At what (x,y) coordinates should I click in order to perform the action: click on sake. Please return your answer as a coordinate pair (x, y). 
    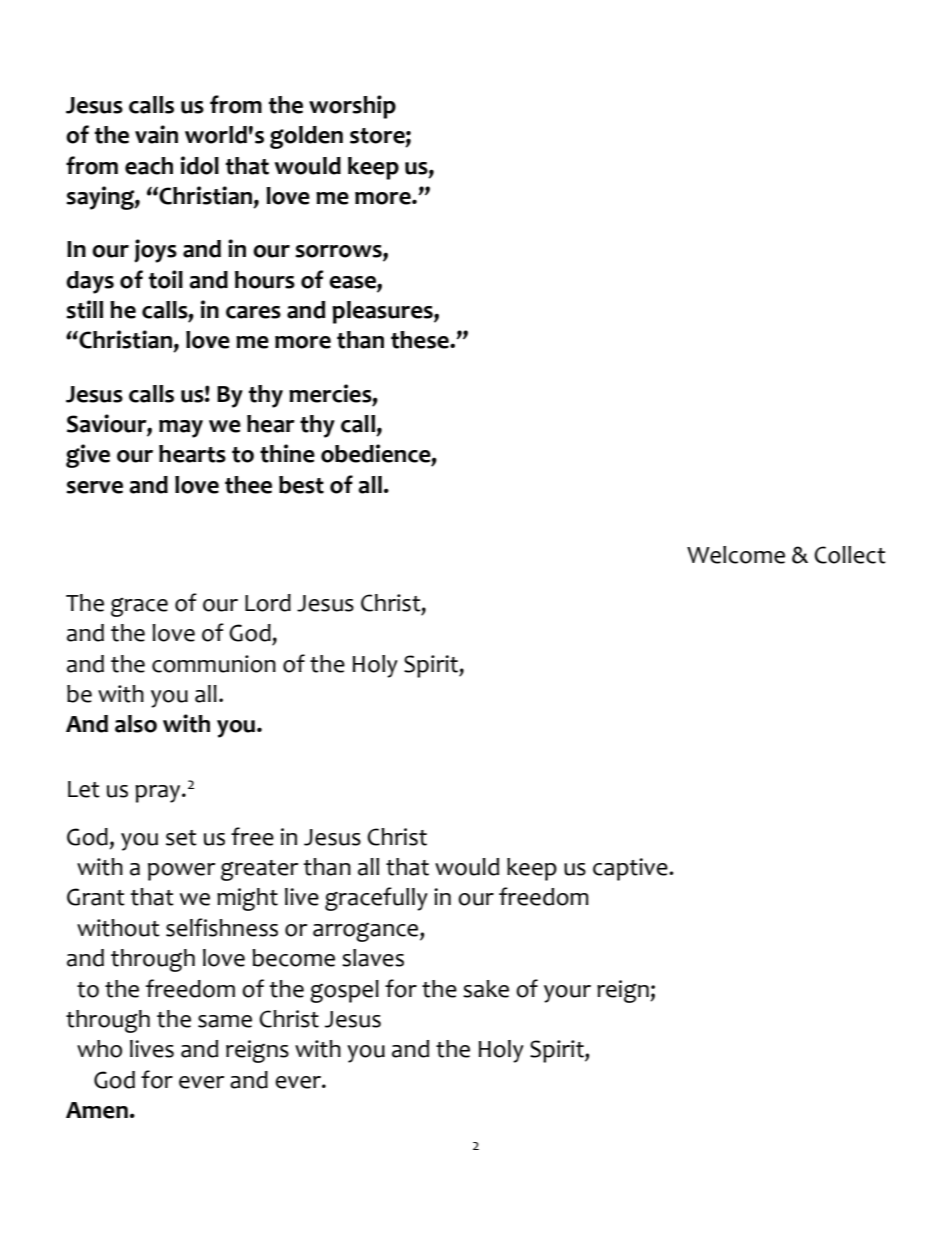
    Looking at the image, I should click on (486, 989).
